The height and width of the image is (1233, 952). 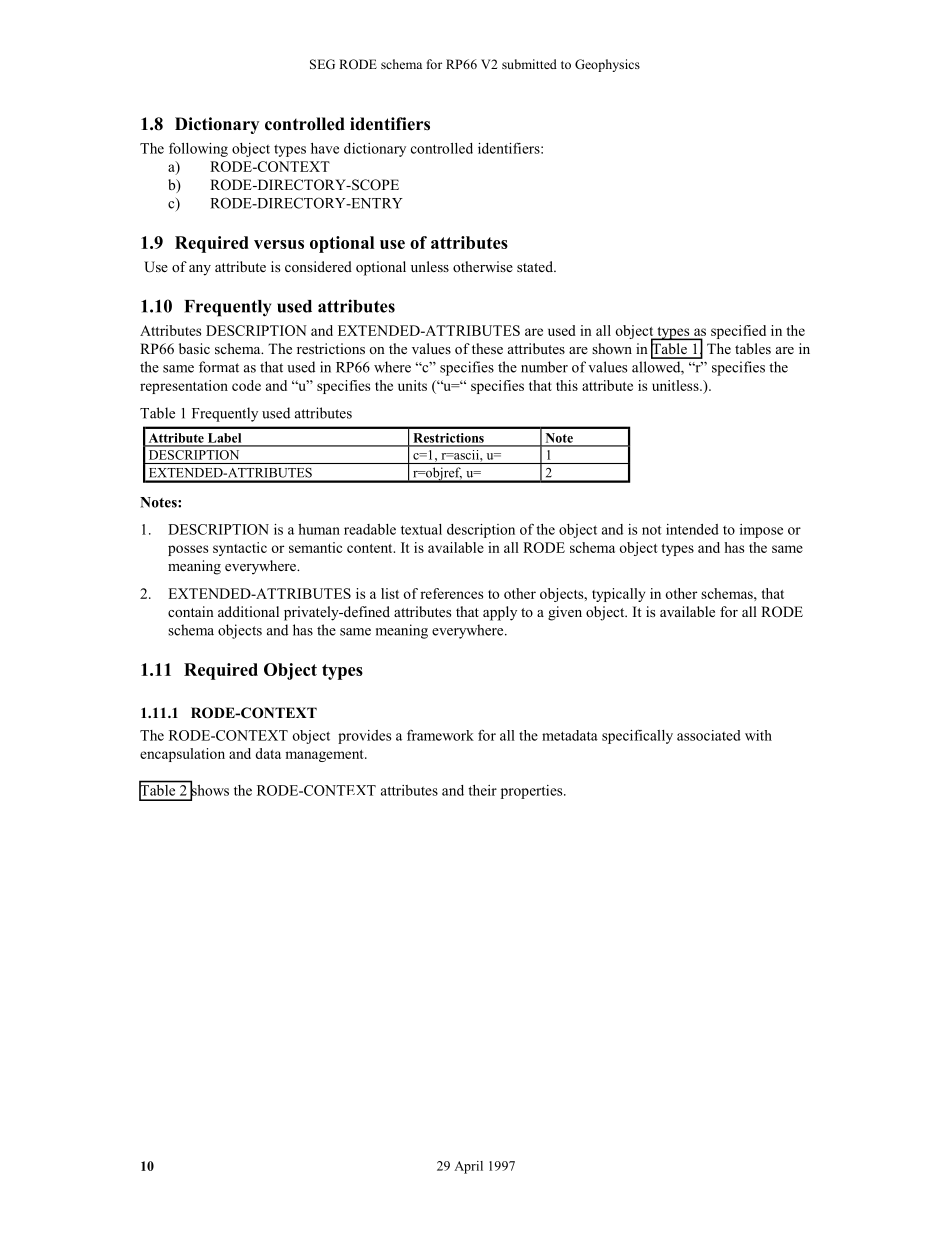 What do you see at coordinates (500, 613) in the image?
I see `apply` at bounding box center [500, 613].
